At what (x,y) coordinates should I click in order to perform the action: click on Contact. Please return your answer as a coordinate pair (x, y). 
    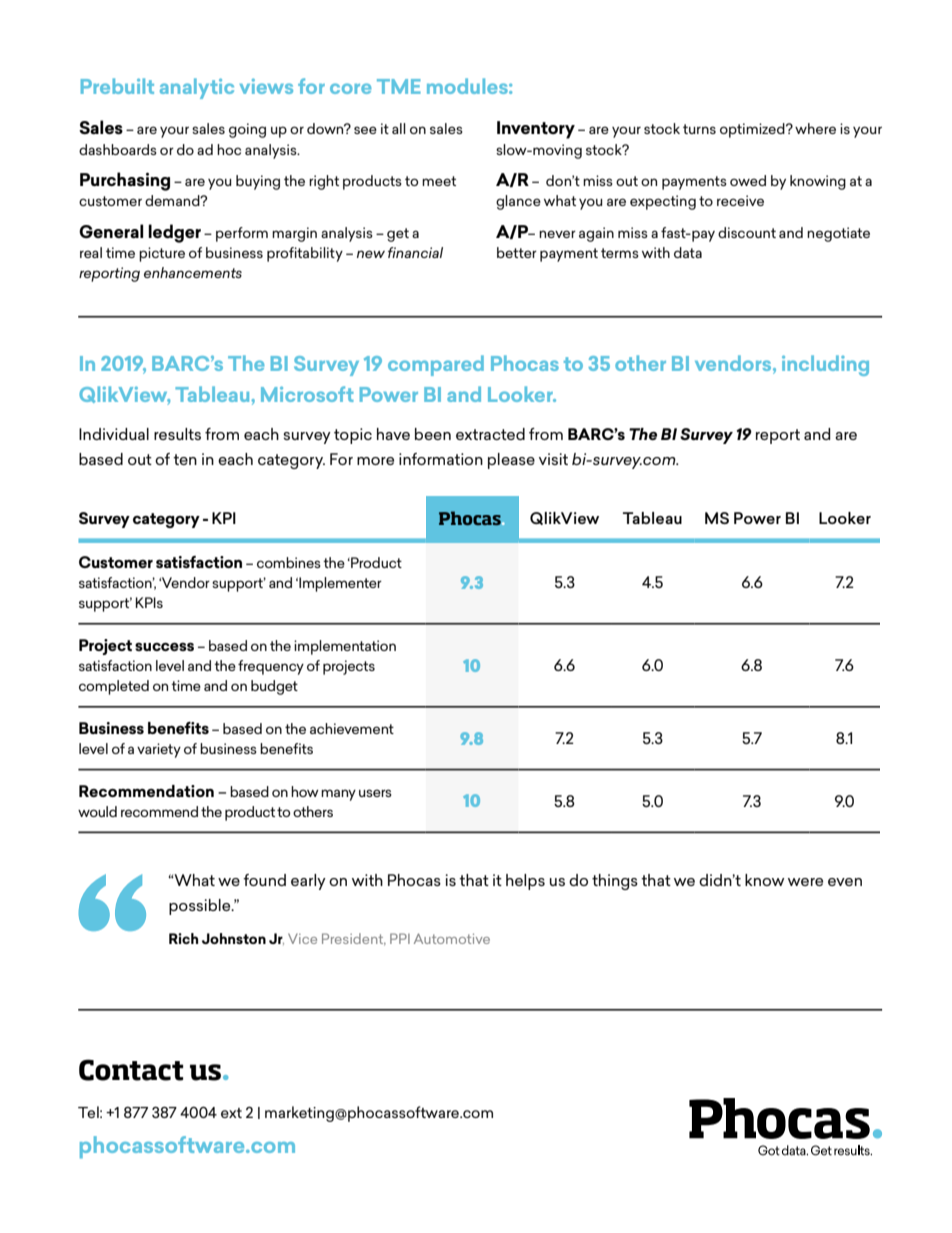
    Looking at the image, I should click on (131, 1070).
